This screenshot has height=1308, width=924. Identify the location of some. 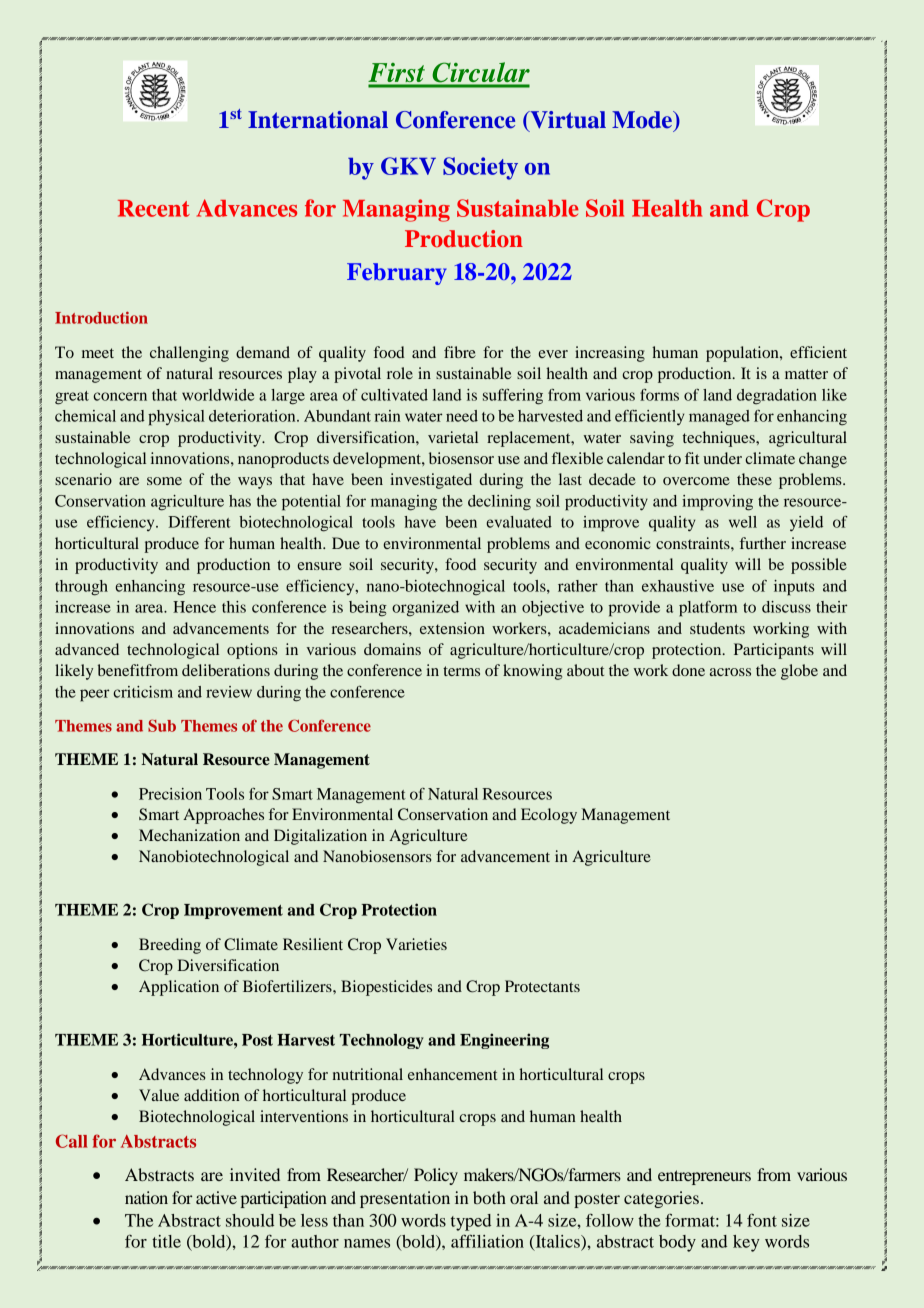
(164, 481).
